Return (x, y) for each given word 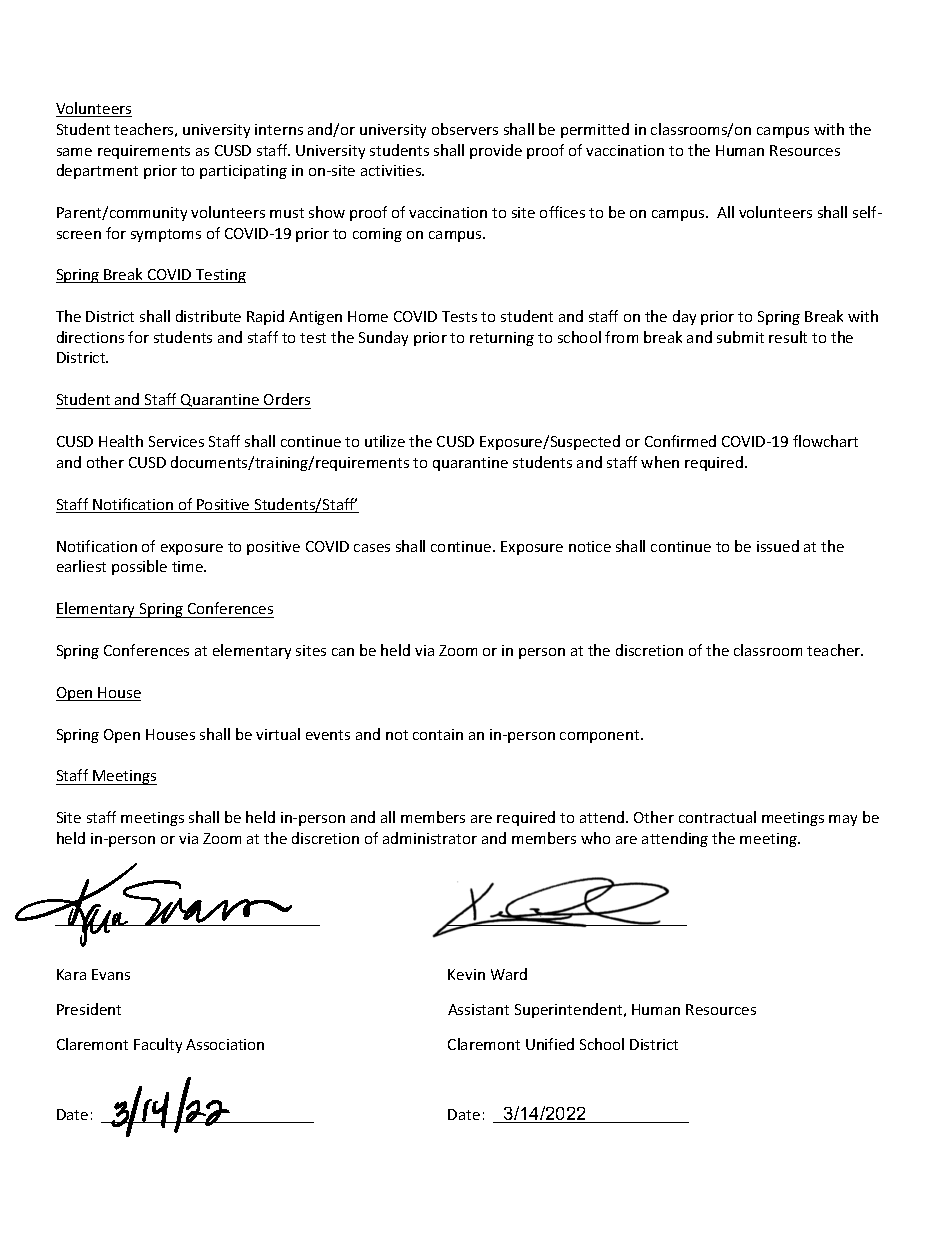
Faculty (158, 1045)
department (97, 171)
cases (372, 548)
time (189, 566)
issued (778, 546)
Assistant (478, 1009)
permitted (595, 130)
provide (496, 151)
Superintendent (570, 1010)
